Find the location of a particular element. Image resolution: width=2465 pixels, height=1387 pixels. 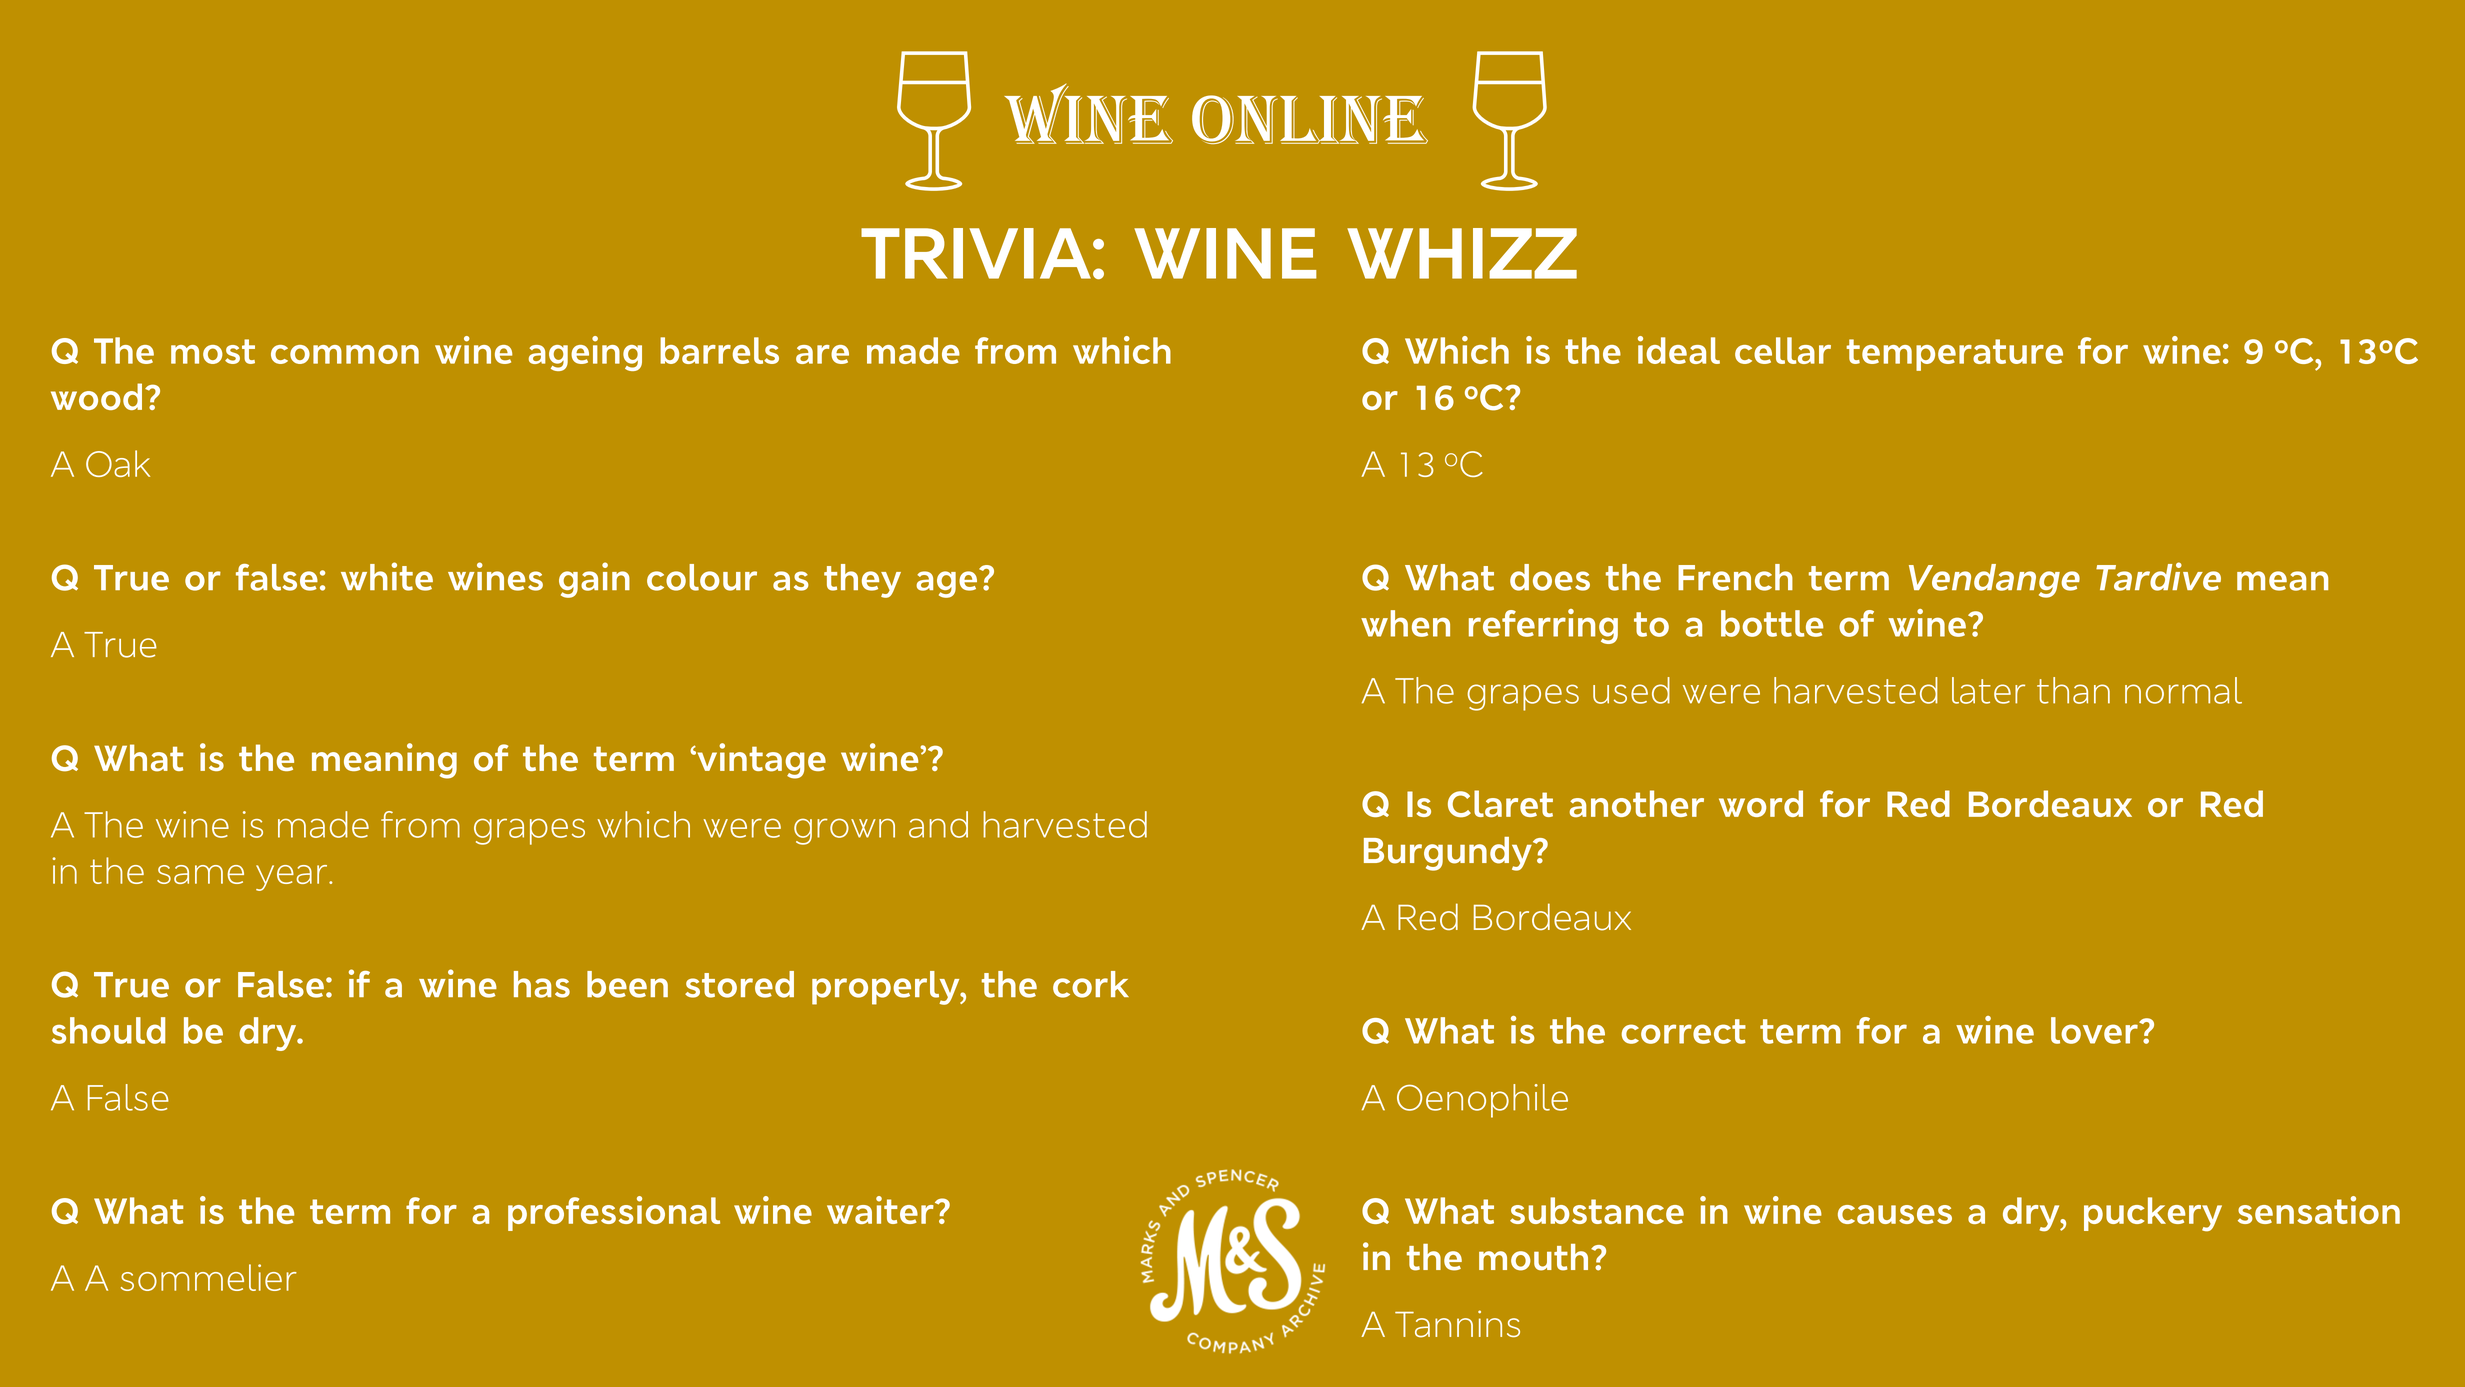

TRIVIA is located at coordinates (976, 253).
